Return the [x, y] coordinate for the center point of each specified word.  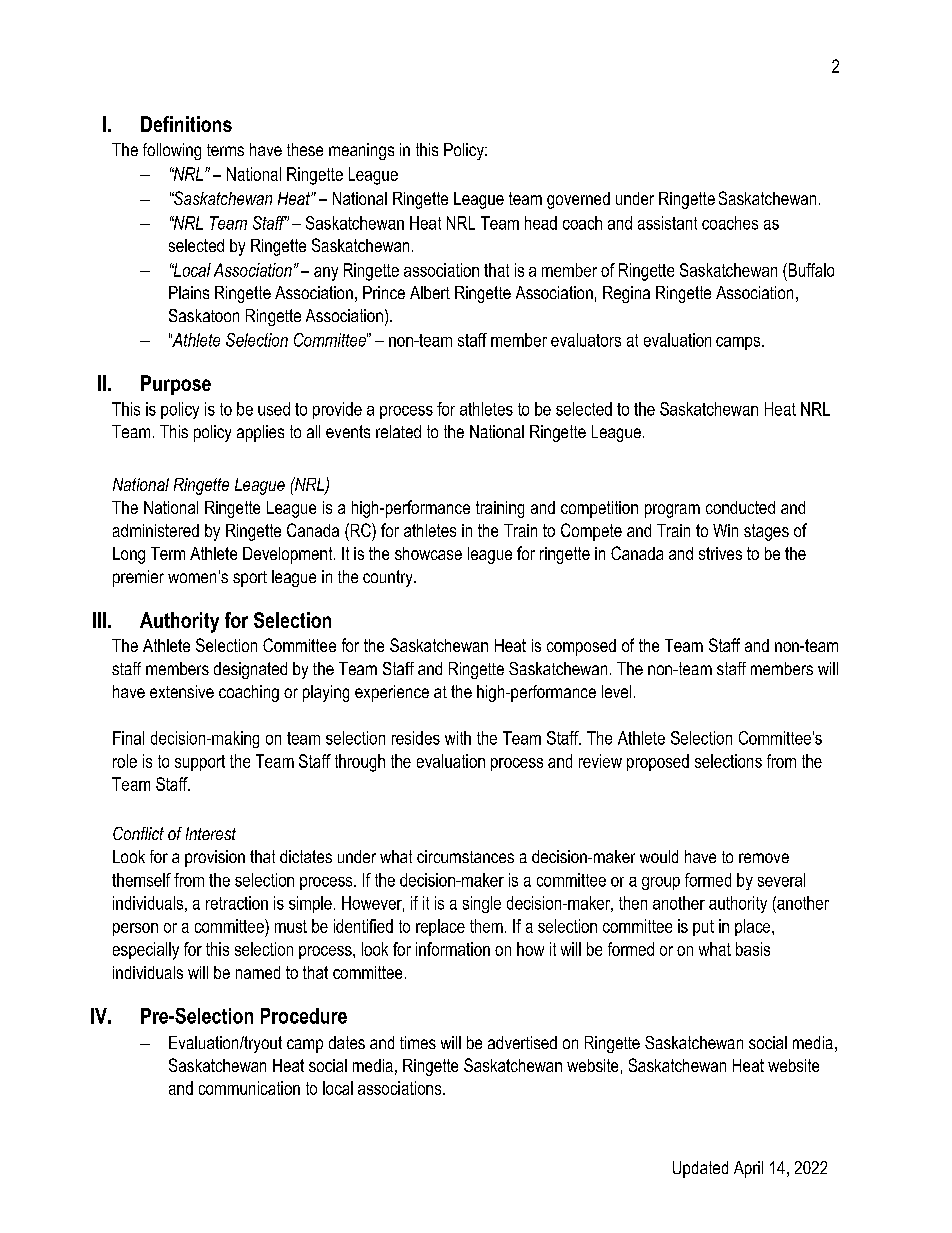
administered [156, 530]
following [172, 151]
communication [249, 1088]
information [453, 949]
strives [720, 553]
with [458, 738]
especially [146, 951]
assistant [667, 223]
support [200, 763]
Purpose [176, 385]
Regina [626, 294]
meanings [361, 151]
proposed [658, 762]
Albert [430, 292]
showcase [428, 553]
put [703, 928]
